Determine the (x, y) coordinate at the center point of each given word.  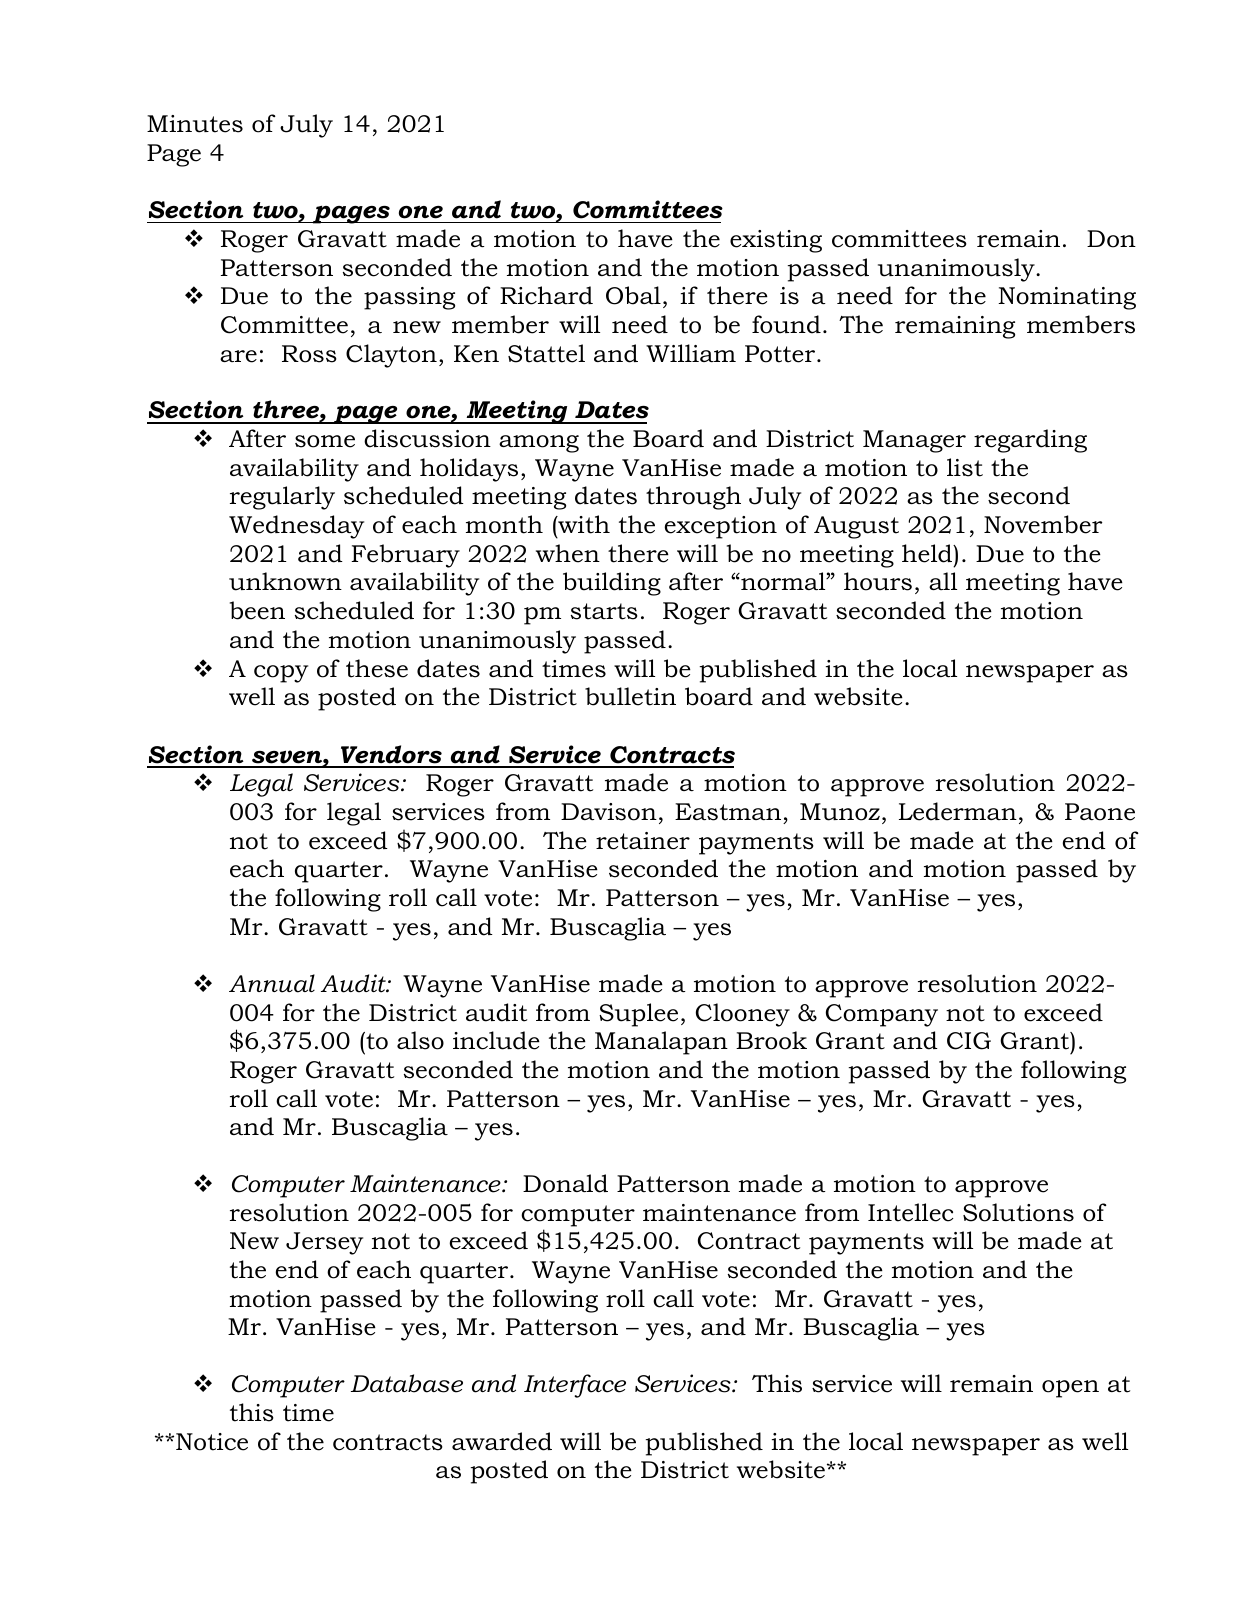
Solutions (1018, 1212)
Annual (272, 983)
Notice (212, 1442)
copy (281, 674)
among (539, 444)
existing (776, 241)
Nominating (1067, 298)
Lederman (958, 811)
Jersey (324, 1243)
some (325, 441)
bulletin (630, 696)
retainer (643, 841)
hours (878, 581)
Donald (565, 1183)
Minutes (195, 124)
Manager (914, 441)
